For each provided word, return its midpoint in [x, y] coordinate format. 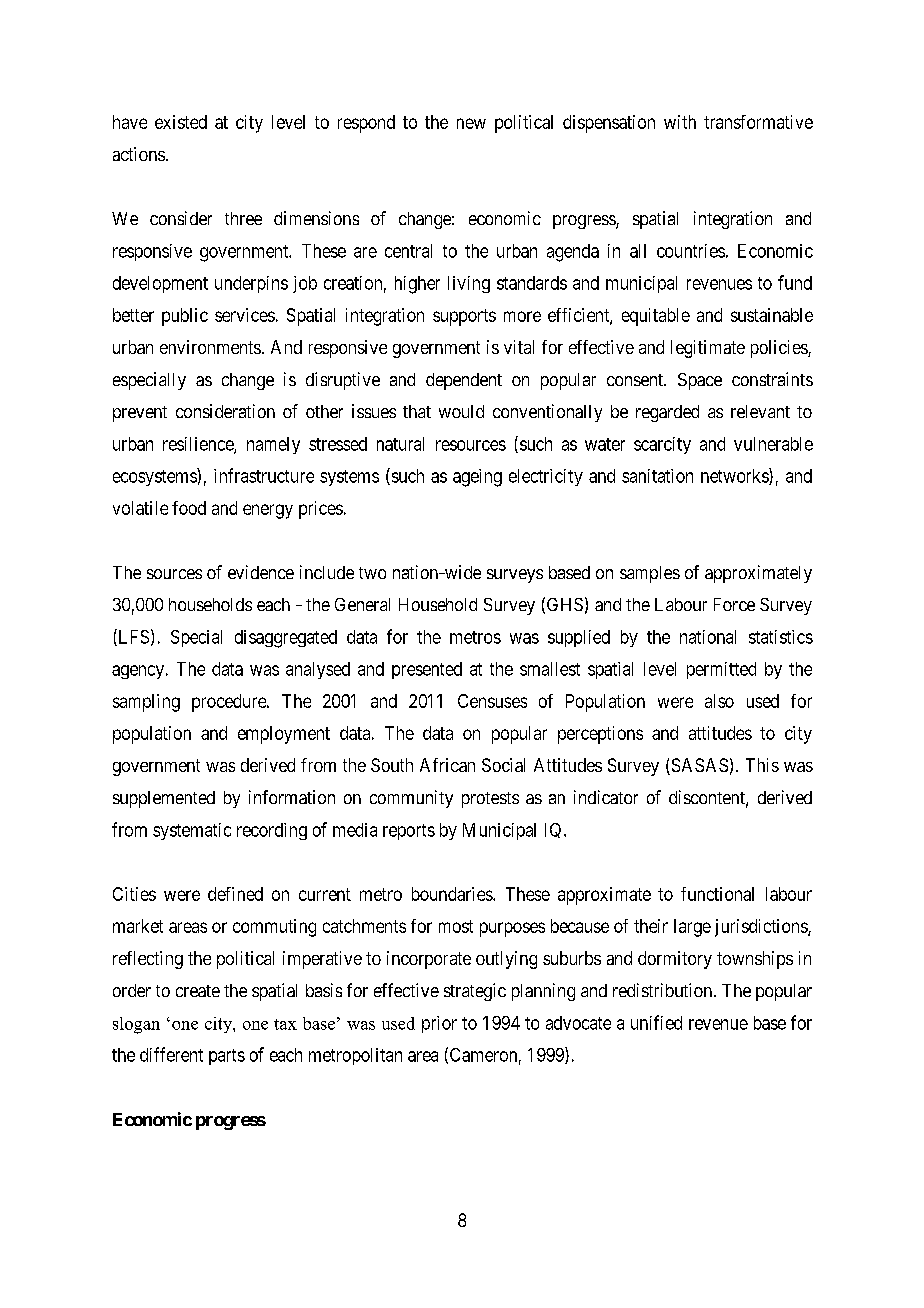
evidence [261, 572]
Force [734, 604]
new [471, 123]
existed [181, 122]
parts [227, 1057]
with [680, 122]
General [362, 604]
